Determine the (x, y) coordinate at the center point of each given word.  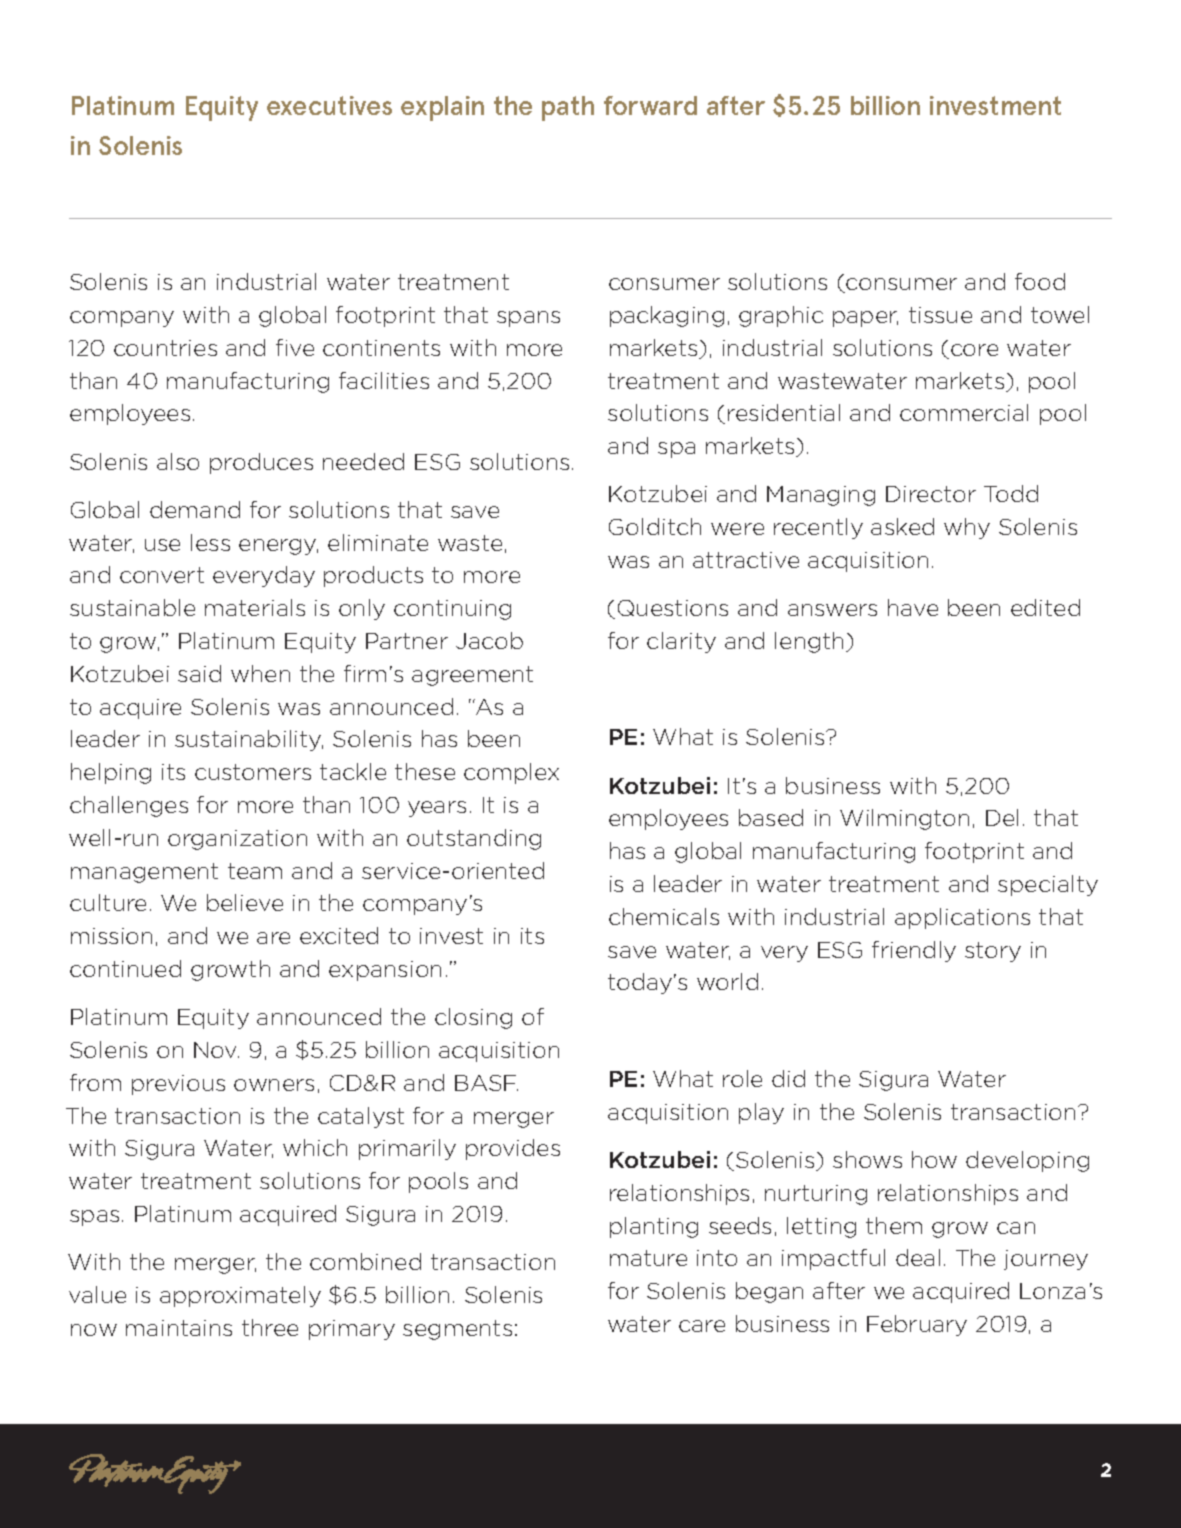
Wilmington (904, 819)
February (917, 1325)
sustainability (249, 740)
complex (511, 773)
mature (648, 1258)
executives (329, 105)
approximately (240, 1296)
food (1040, 281)
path (568, 108)
